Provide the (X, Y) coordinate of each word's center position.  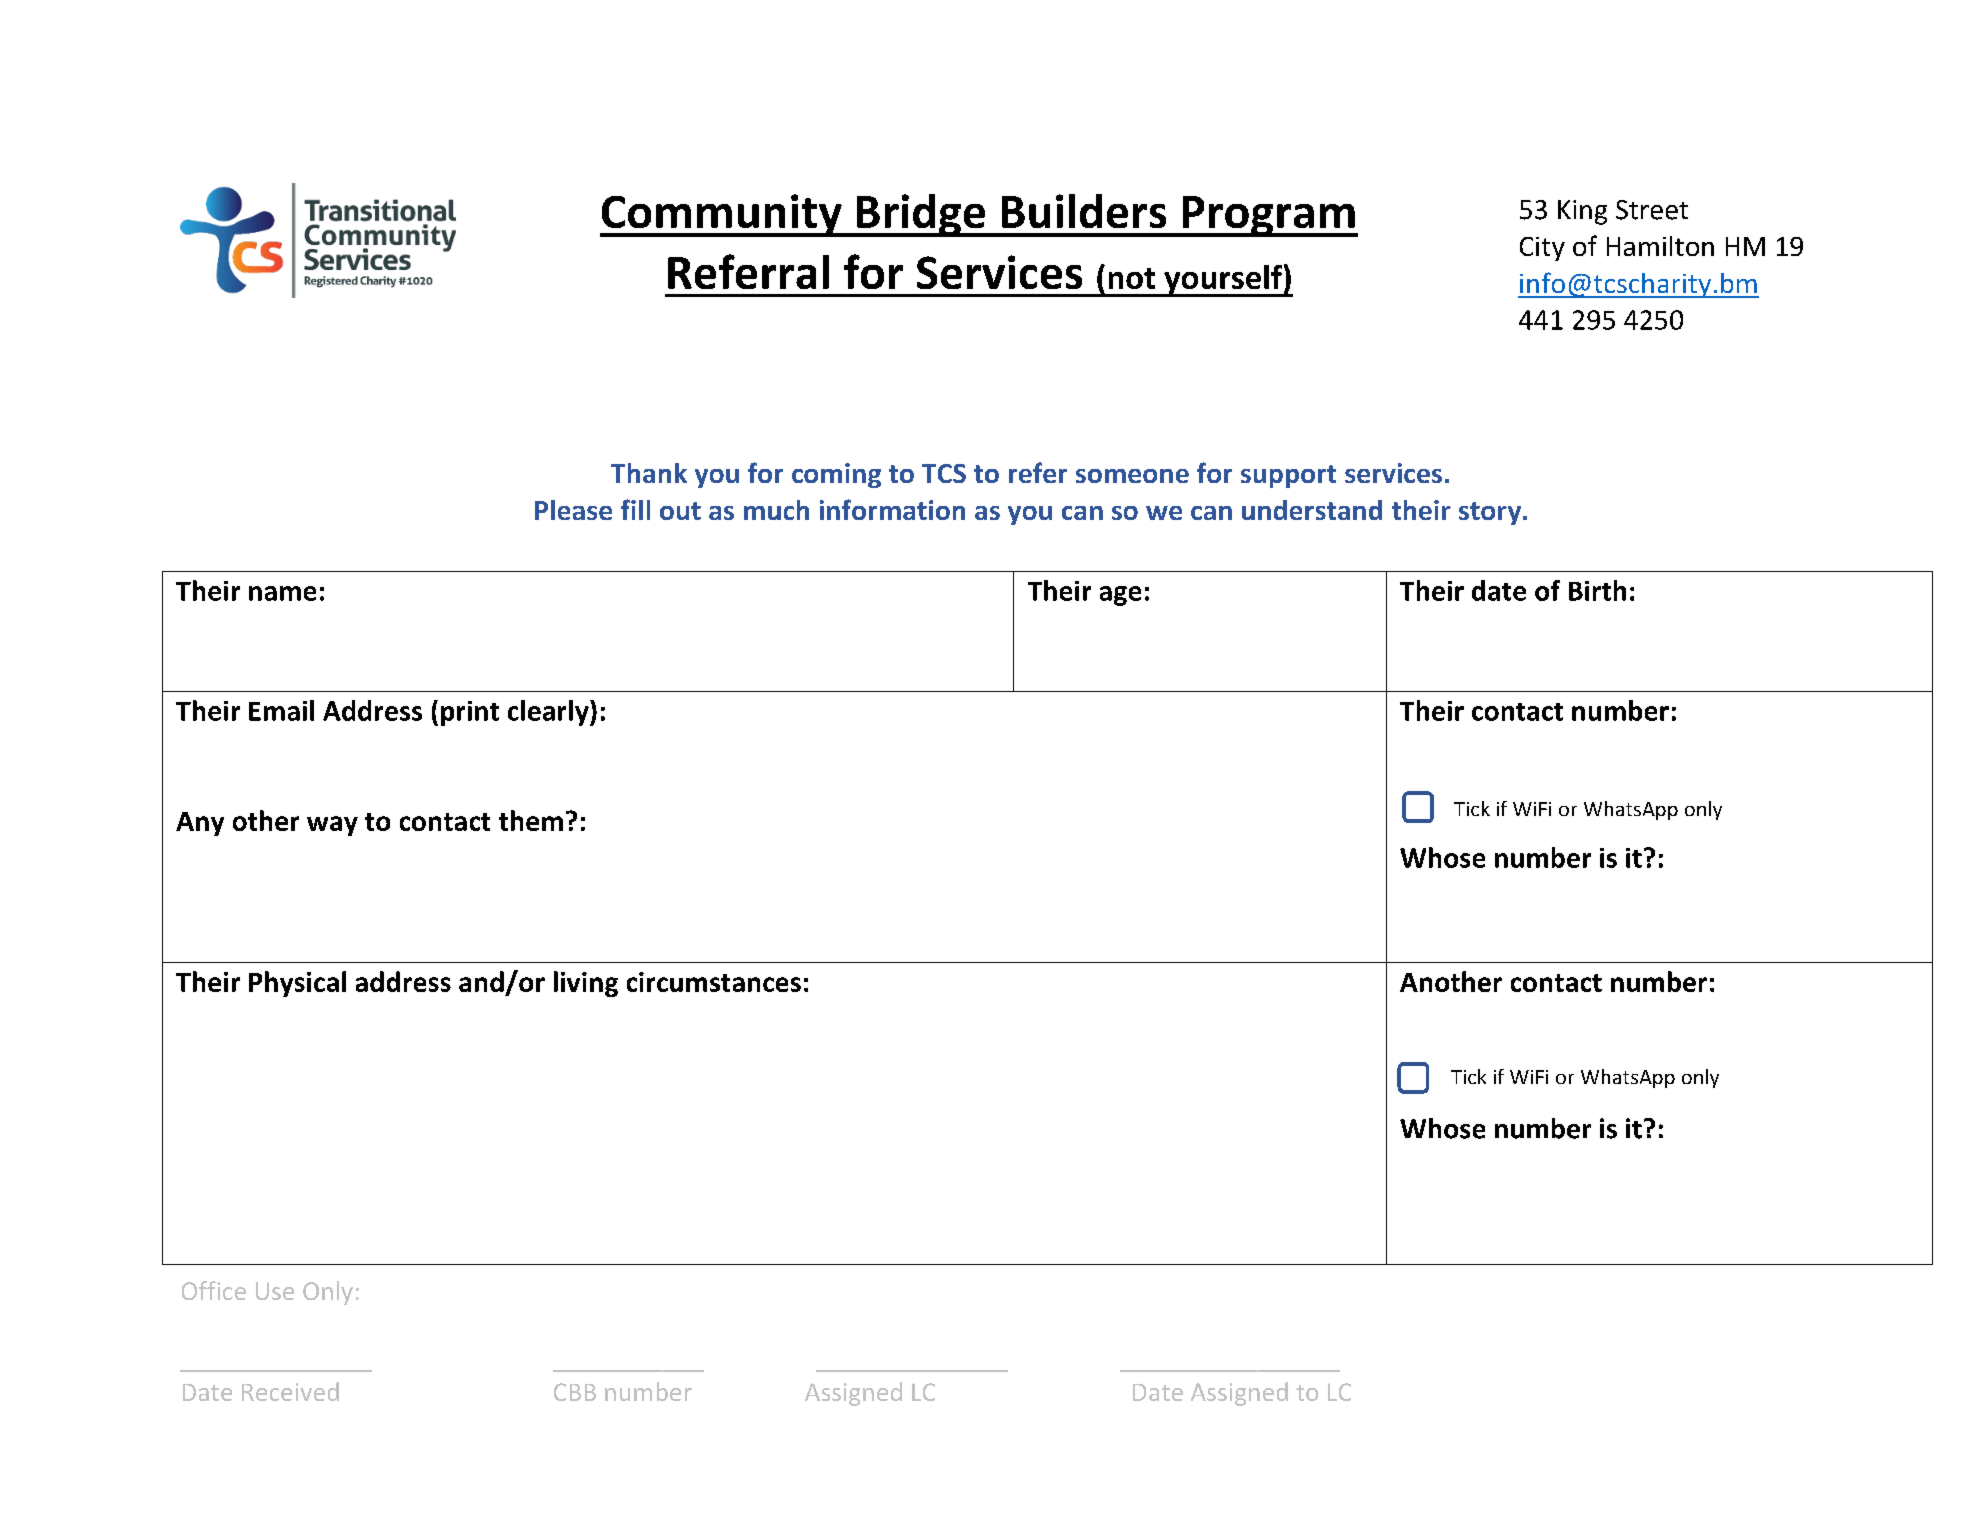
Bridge (921, 215)
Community (722, 215)
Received (290, 1391)
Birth (1597, 590)
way (332, 826)
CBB (575, 1392)
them (531, 820)
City (1542, 249)
